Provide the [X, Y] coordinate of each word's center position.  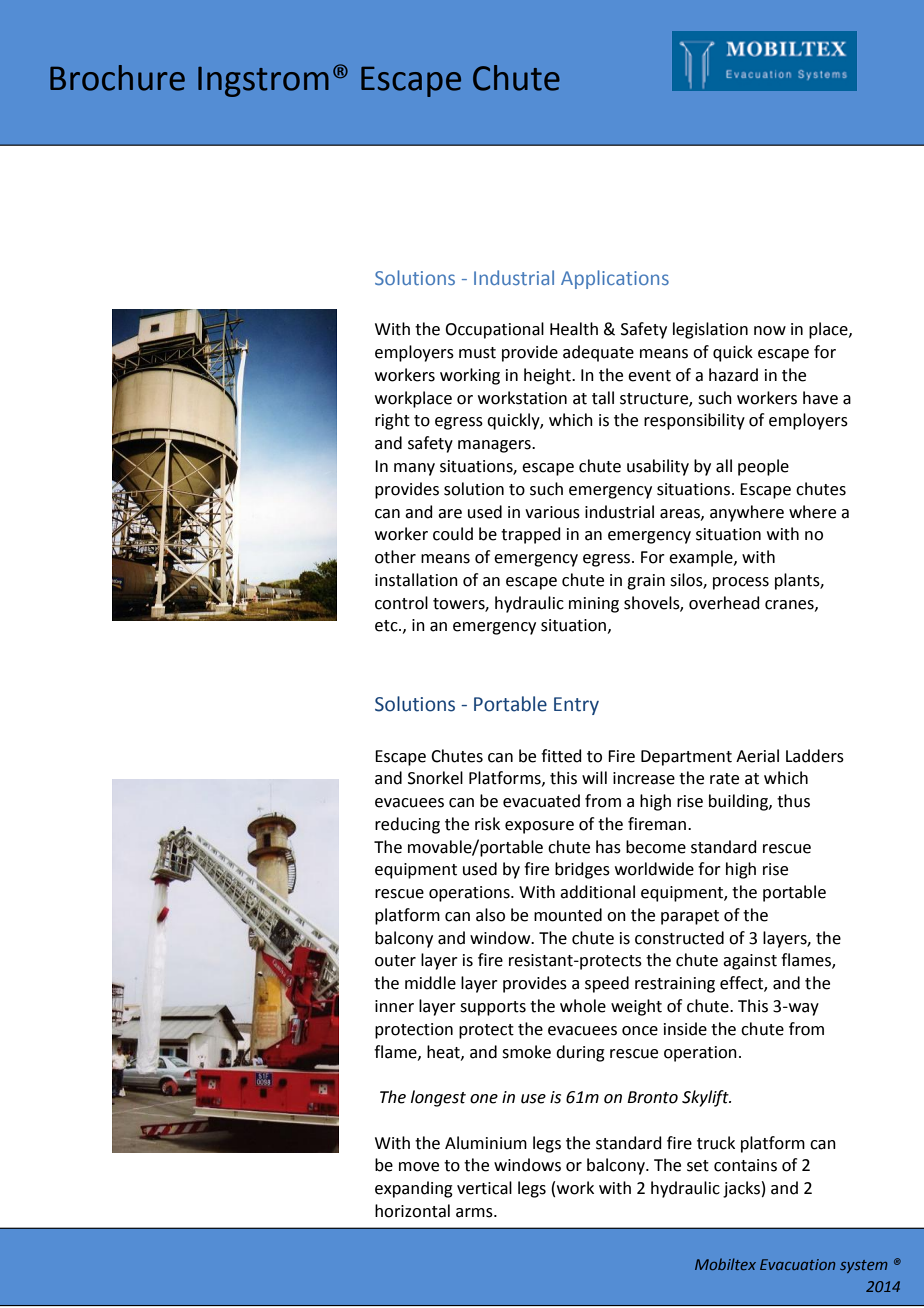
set [698, 1166]
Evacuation [797, 1264]
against [750, 962]
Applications [615, 279]
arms [475, 1213]
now [770, 331]
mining [594, 605]
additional [597, 892]
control [401, 603]
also [490, 915]
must [477, 353]
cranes [790, 605]
